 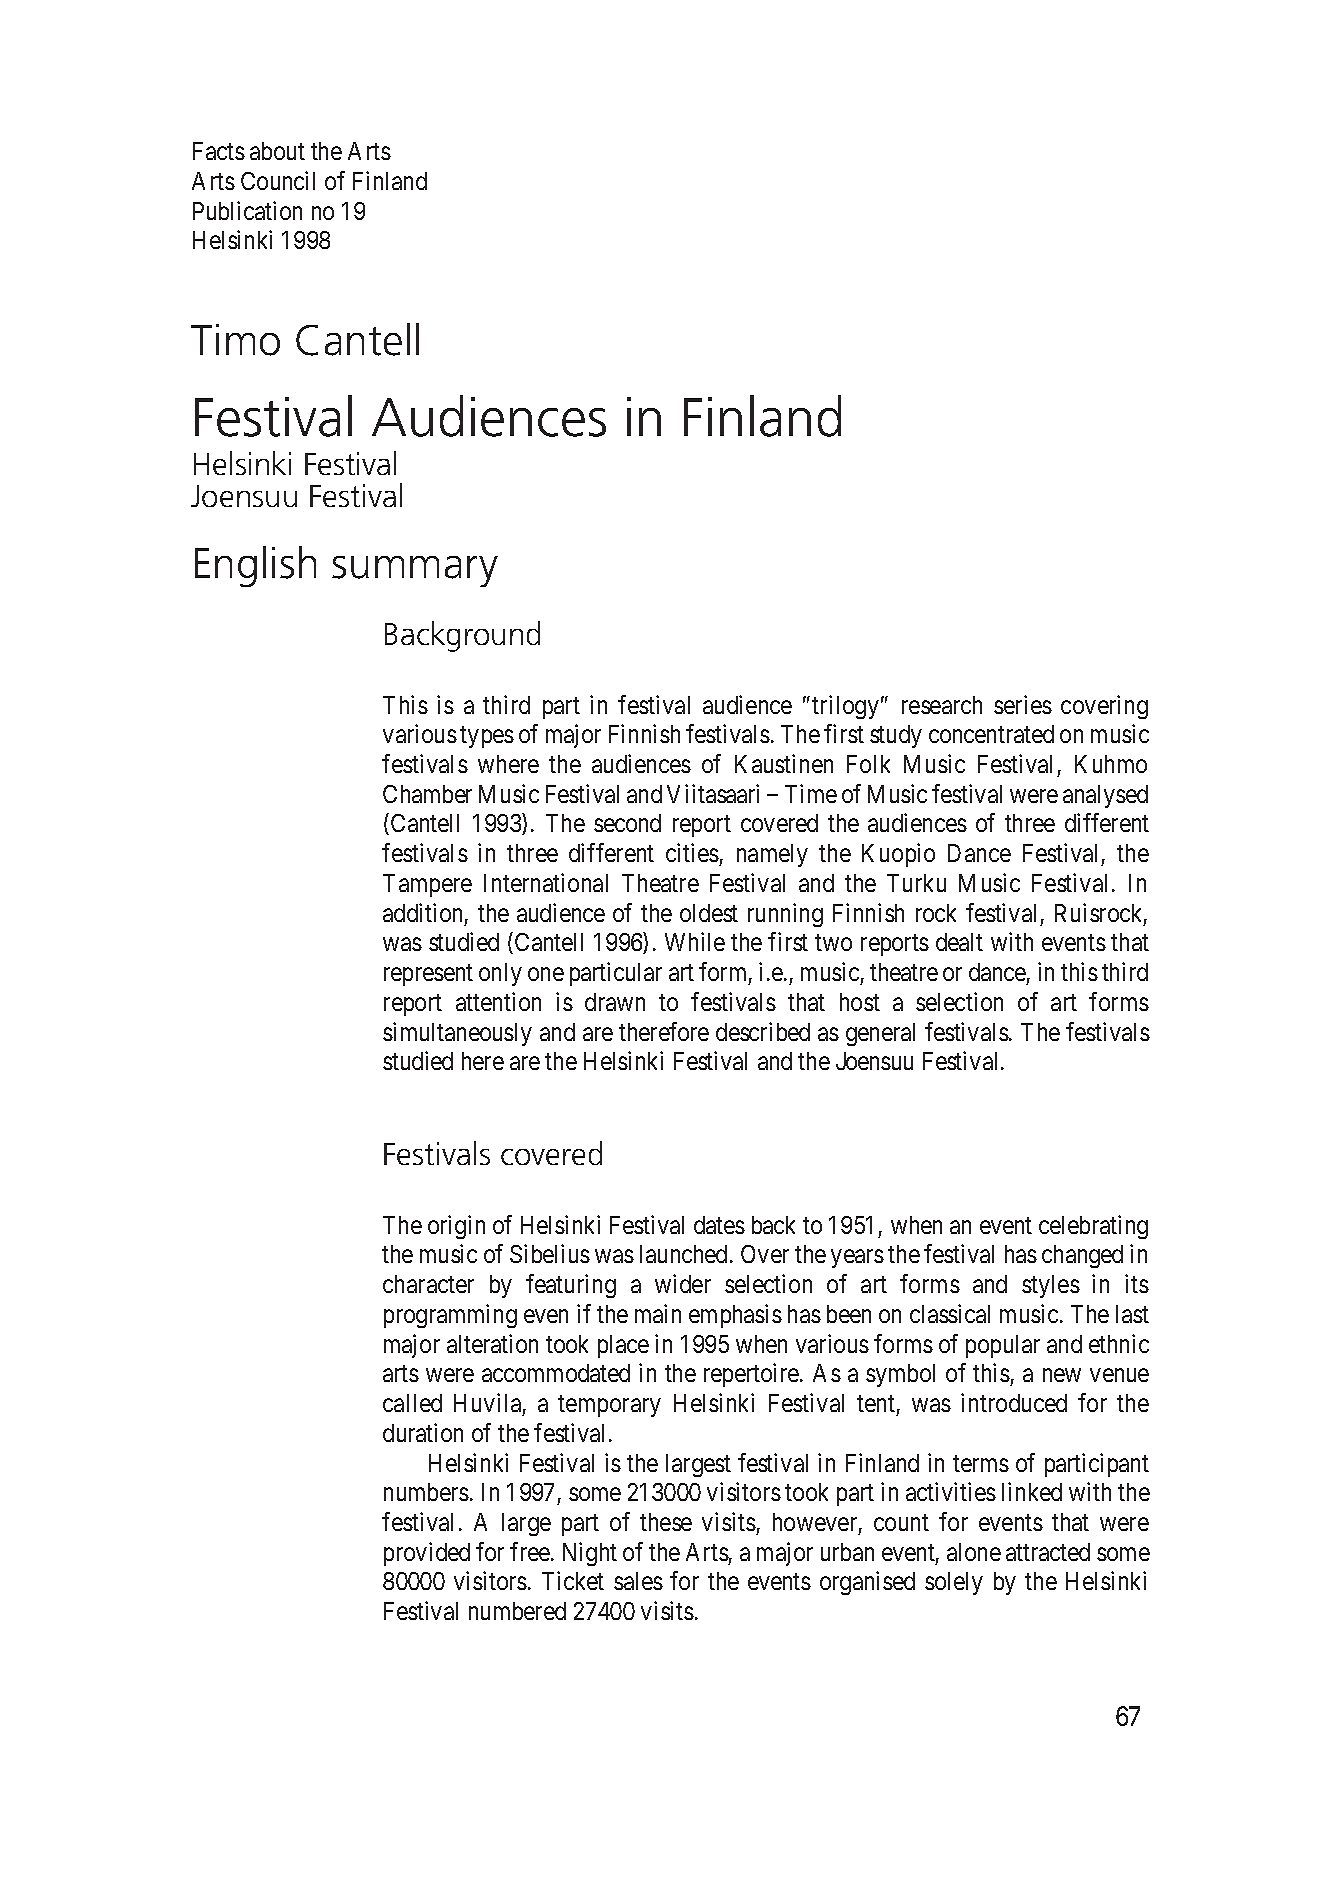 I want to click on provided, so click(x=427, y=1554).
